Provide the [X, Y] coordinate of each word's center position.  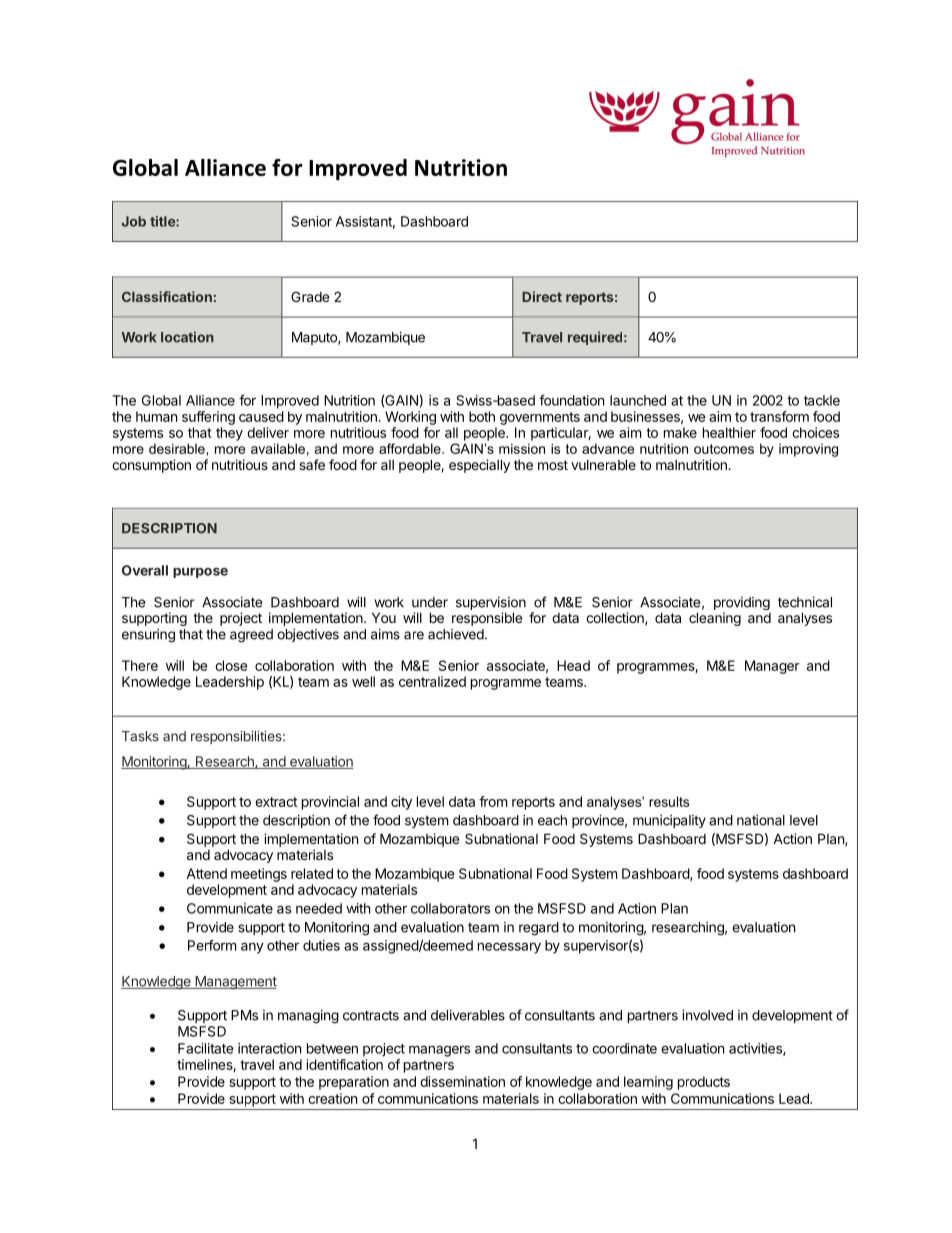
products [704, 1083]
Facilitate [206, 1048]
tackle [822, 400]
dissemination [462, 1081]
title [163, 221]
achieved [457, 634]
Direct [542, 296]
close [231, 665]
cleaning [715, 619]
